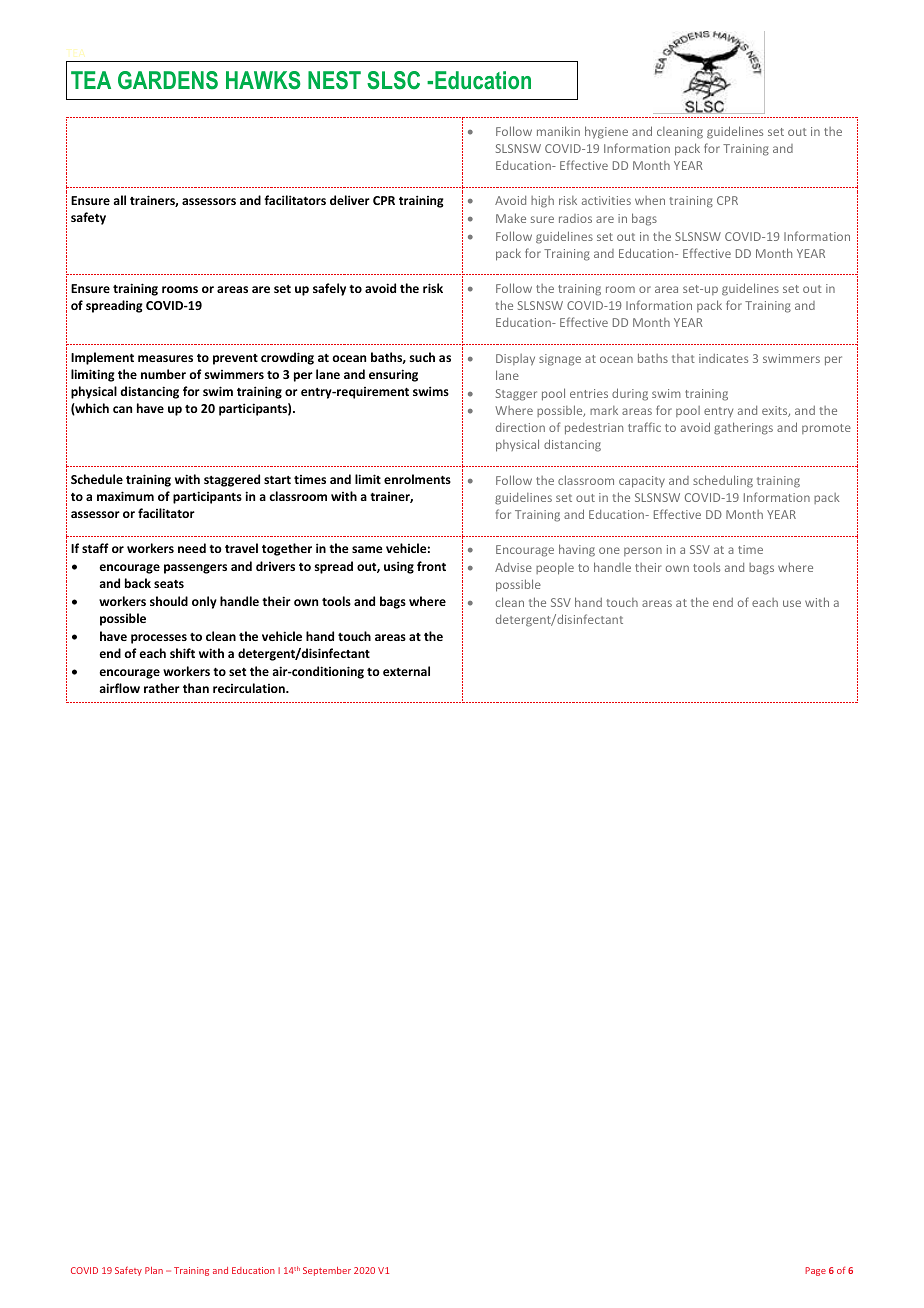 The image size is (924, 1308). What do you see at coordinates (125, 496) in the screenshot?
I see `maximum` at bounding box center [125, 496].
